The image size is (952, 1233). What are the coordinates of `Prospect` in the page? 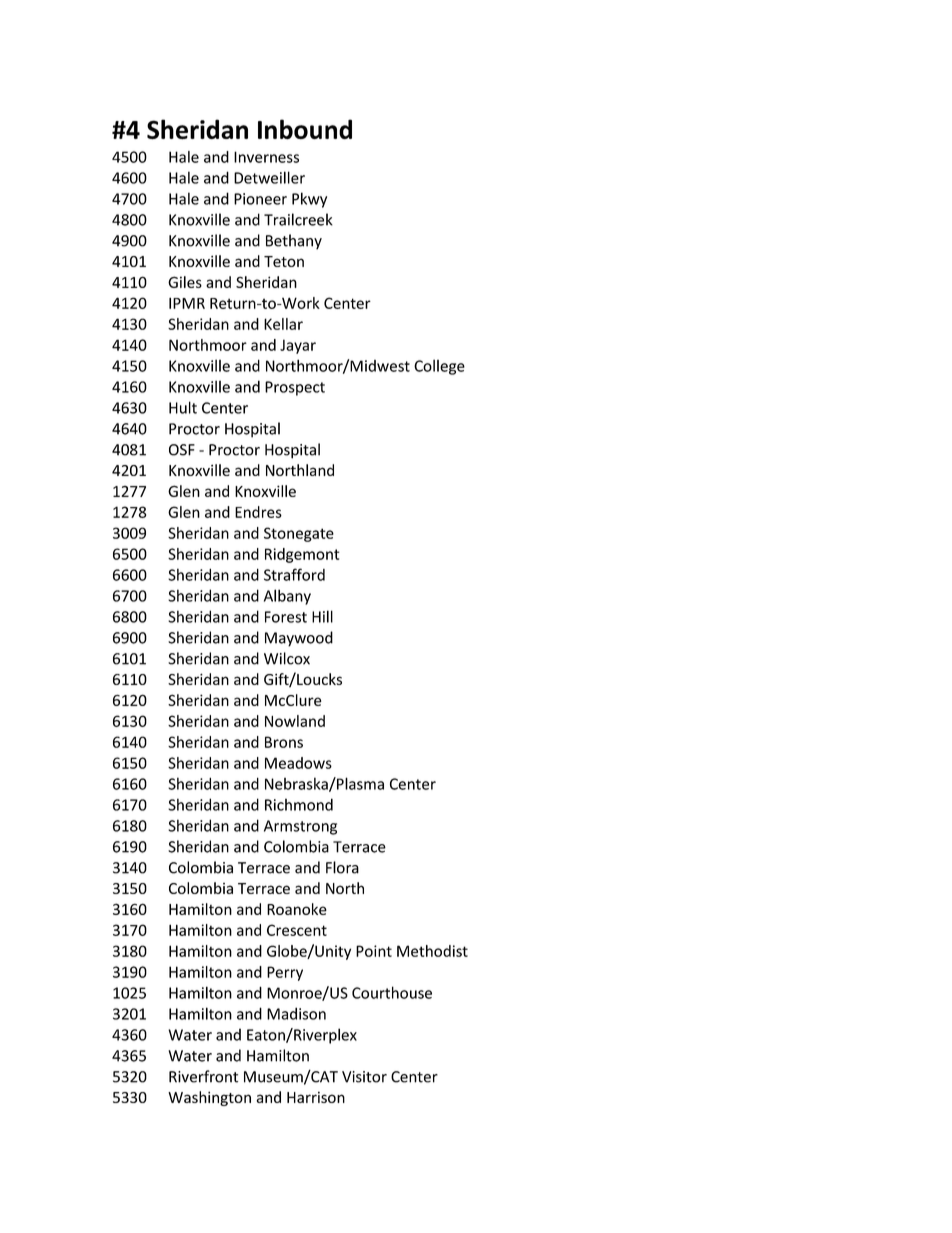 It's located at (295, 388).
